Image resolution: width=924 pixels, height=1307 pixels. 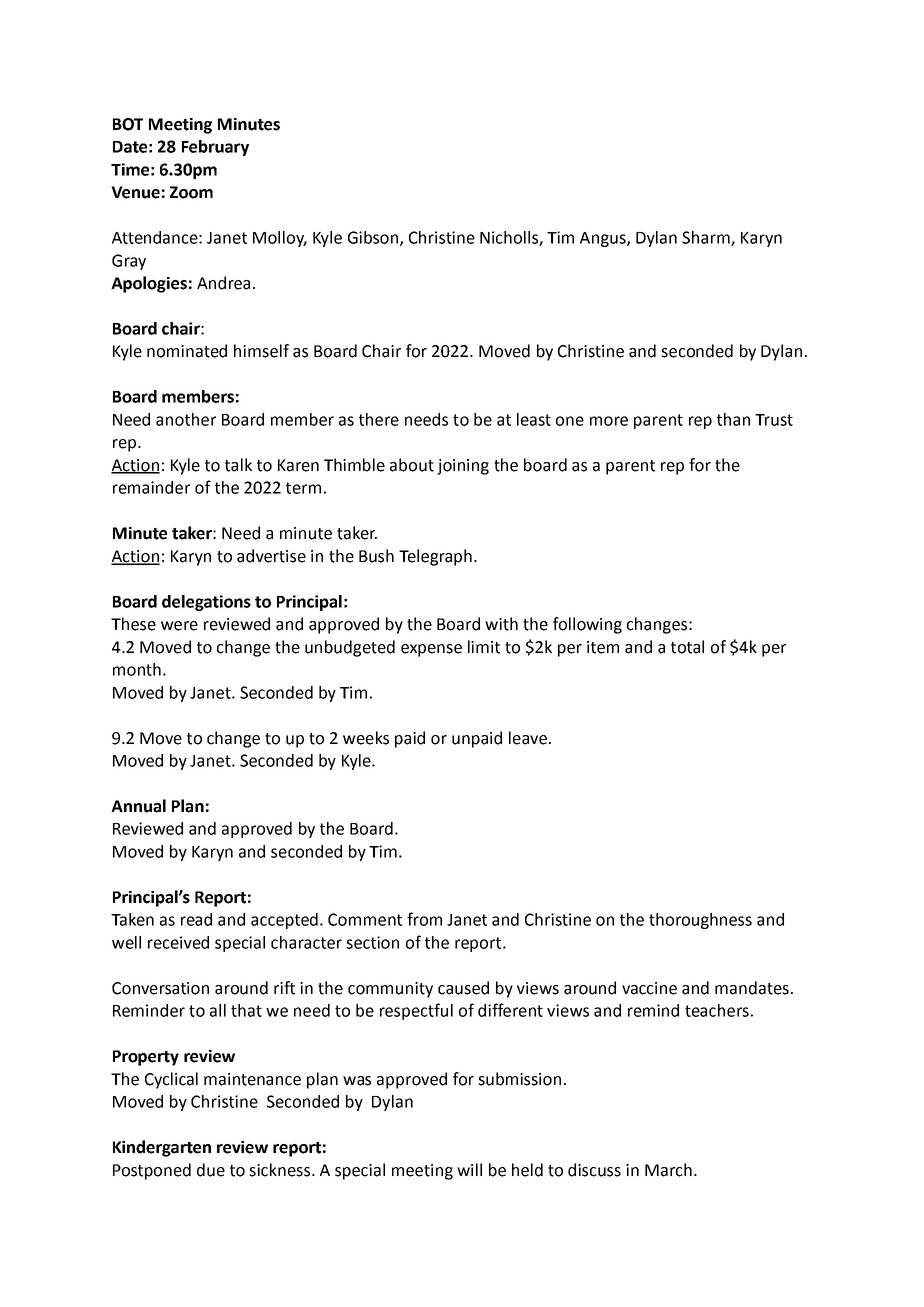 I want to click on Gibson, so click(x=374, y=238).
